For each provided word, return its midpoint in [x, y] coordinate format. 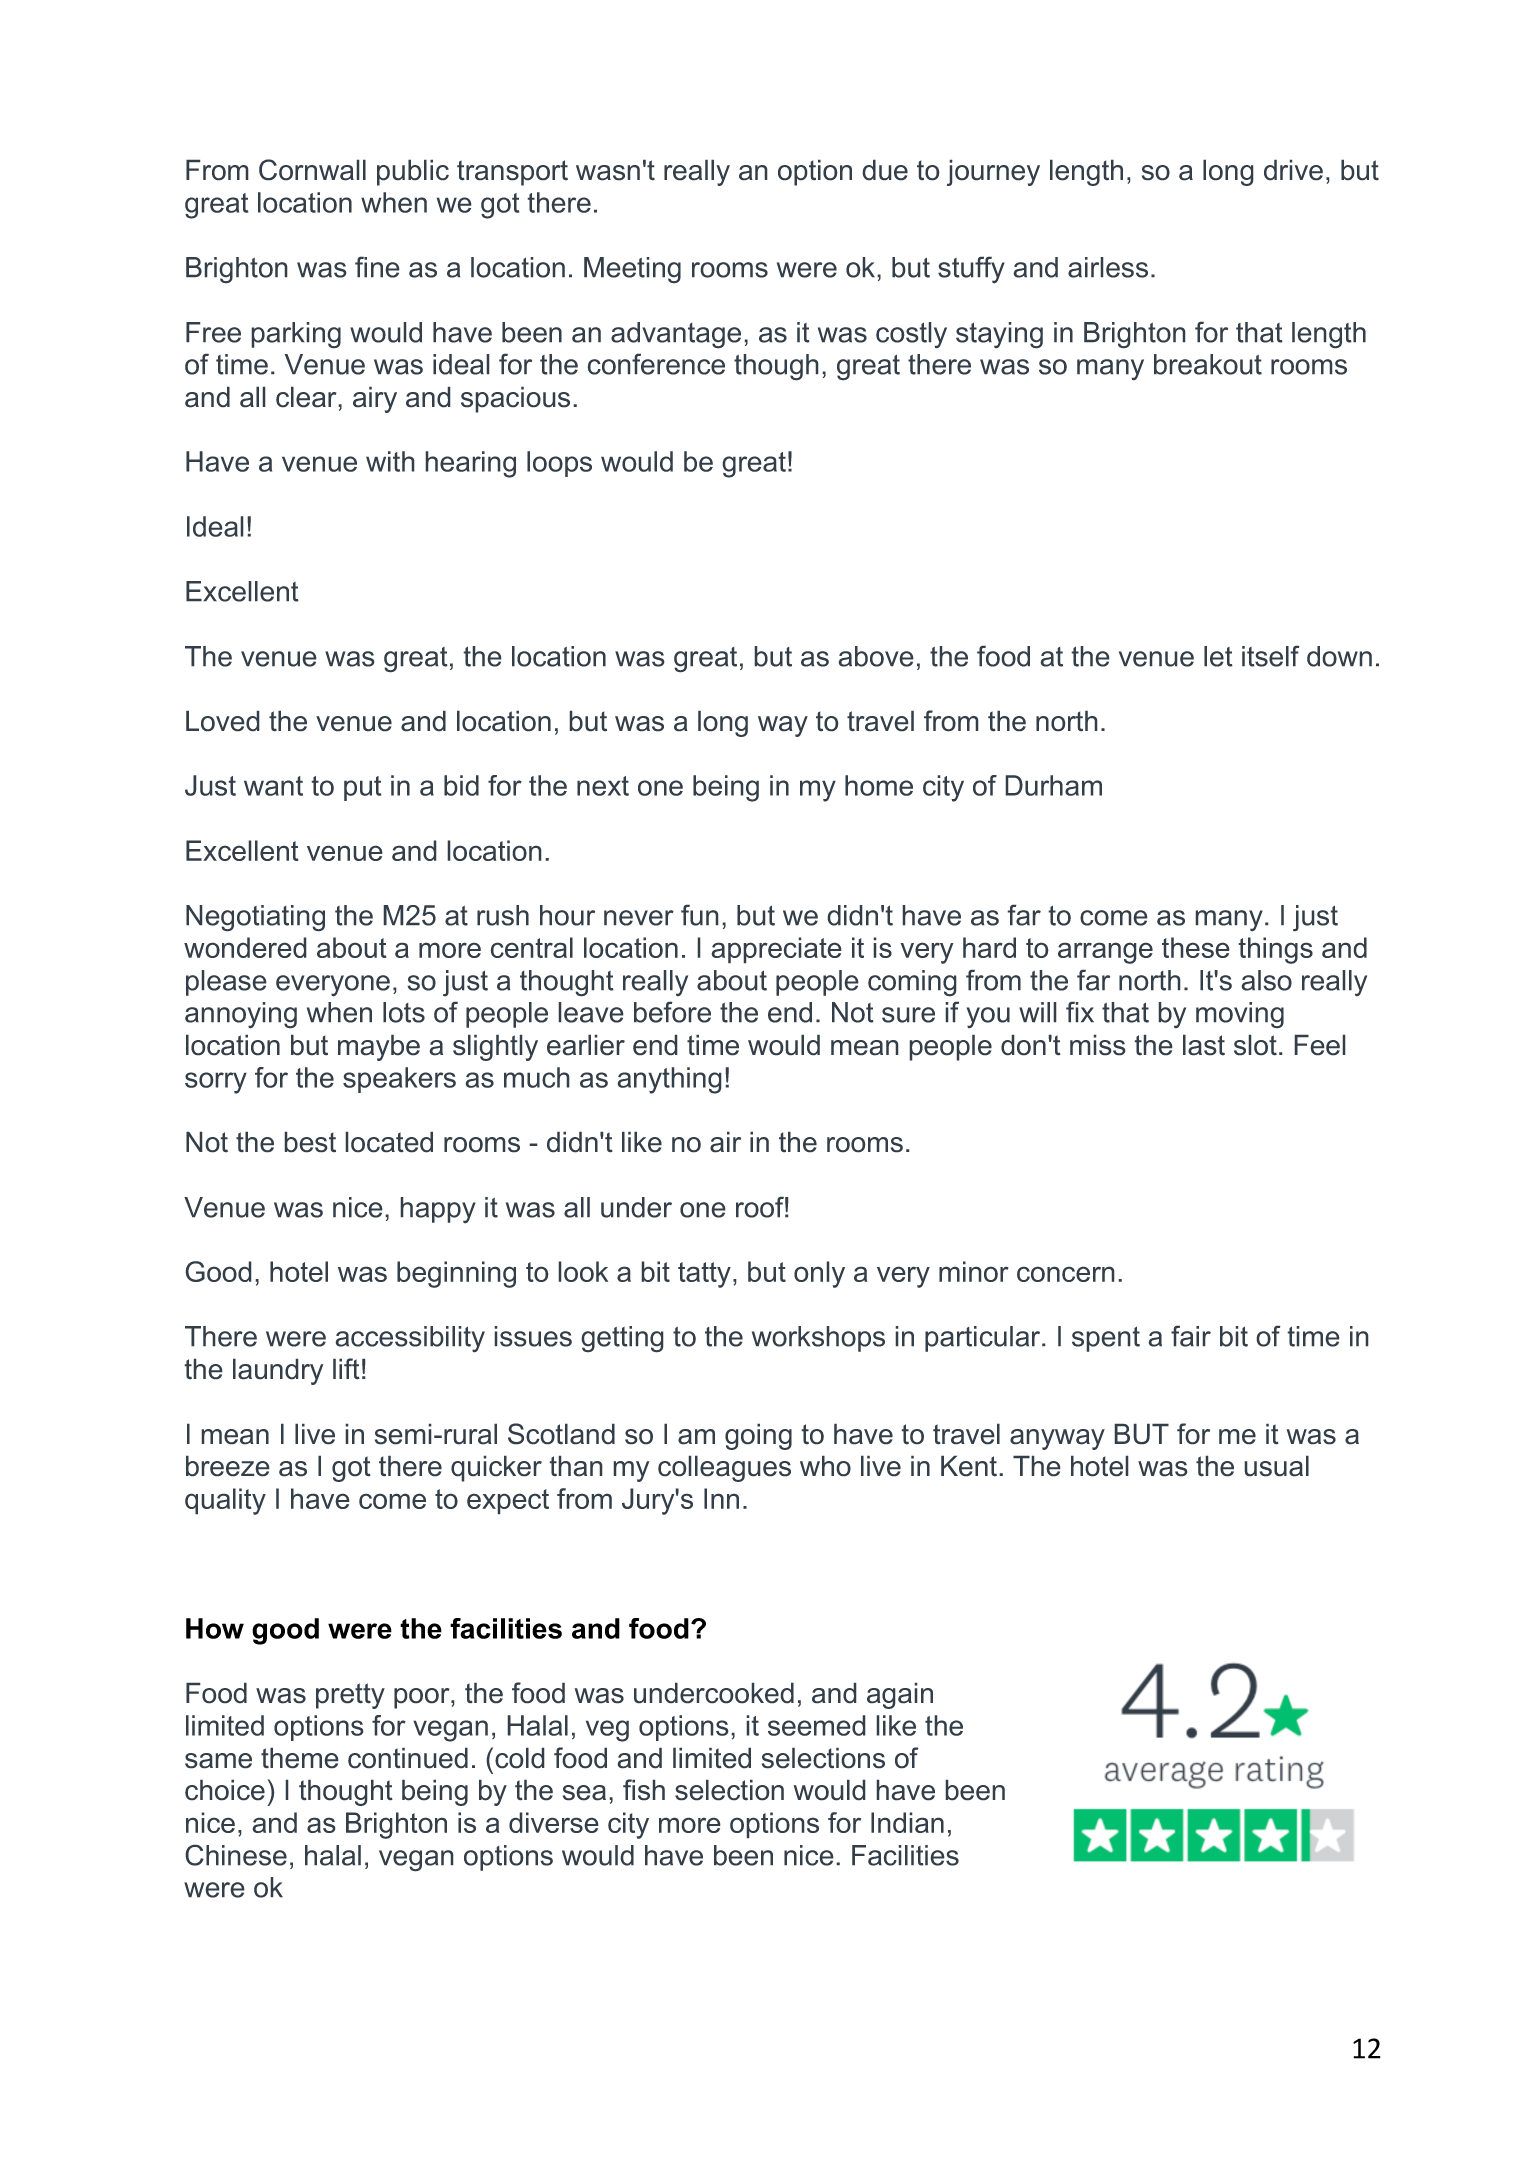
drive [1293, 170]
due [885, 170]
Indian [907, 1822]
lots [404, 1012]
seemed [817, 1725]
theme [300, 1758]
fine [377, 267]
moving [1240, 1015]
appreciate [776, 950]
